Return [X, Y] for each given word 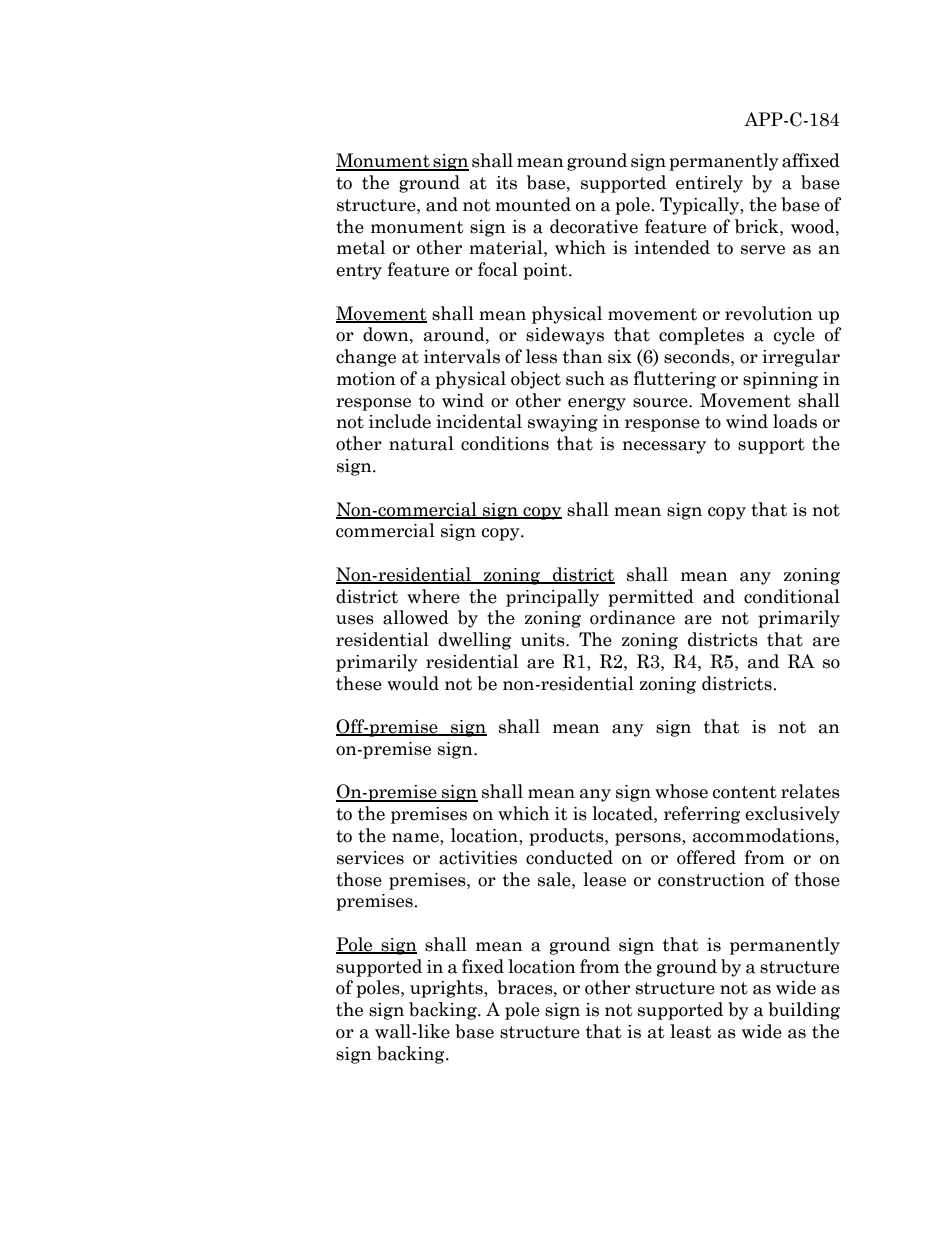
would [413, 683]
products [567, 837]
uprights [447, 989]
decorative [594, 226]
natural [421, 443]
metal [361, 247]
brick [758, 226]
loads [795, 421]
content [744, 792]
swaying [563, 423]
